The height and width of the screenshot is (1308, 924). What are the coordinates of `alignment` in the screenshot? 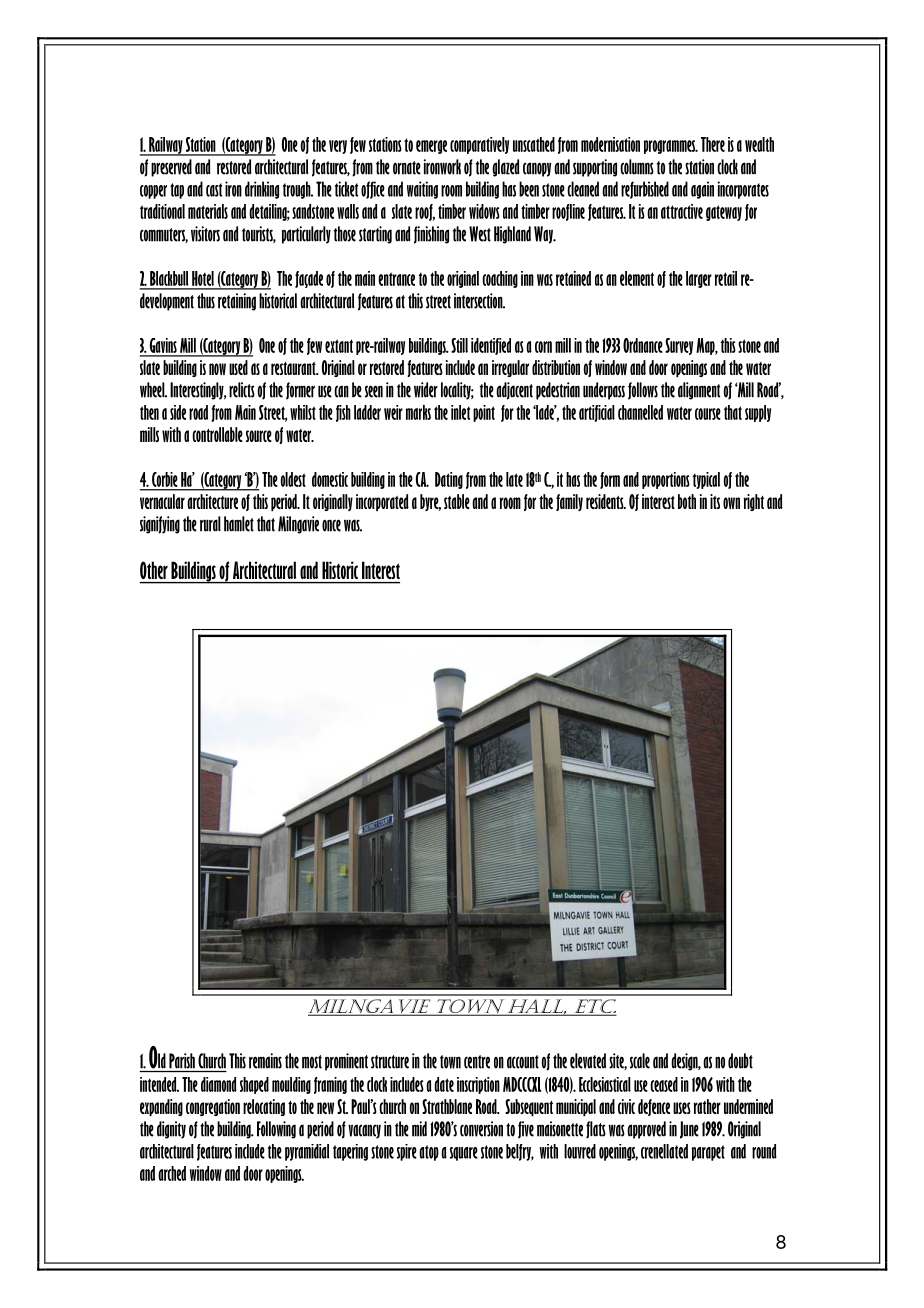 It's located at (699, 391).
